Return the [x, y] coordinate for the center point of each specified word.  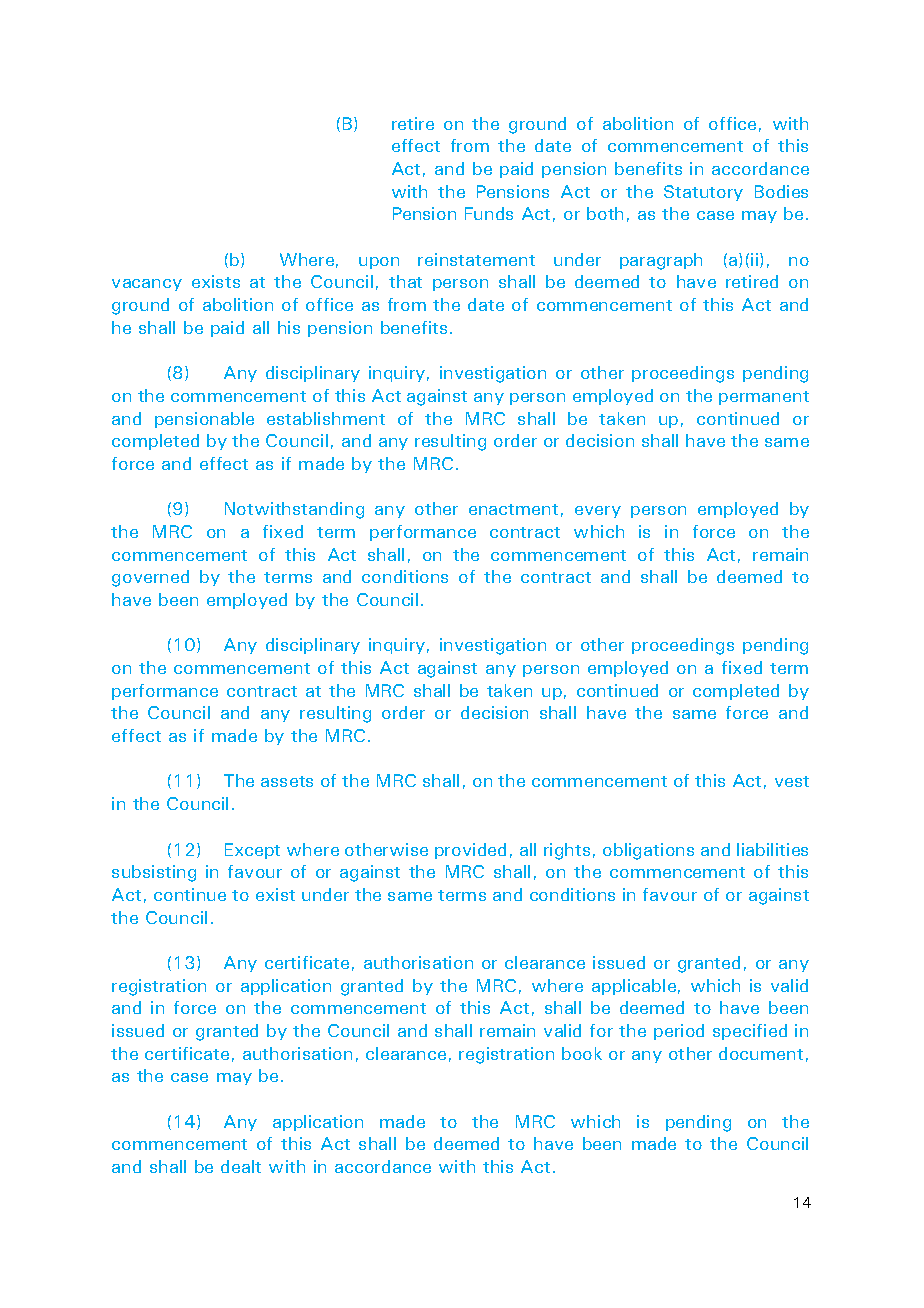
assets [287, 781]
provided [470, 851]
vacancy [147, 285]
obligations [648, 851]
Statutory [703, 193]
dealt [241, 1166]
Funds [489, 213]
